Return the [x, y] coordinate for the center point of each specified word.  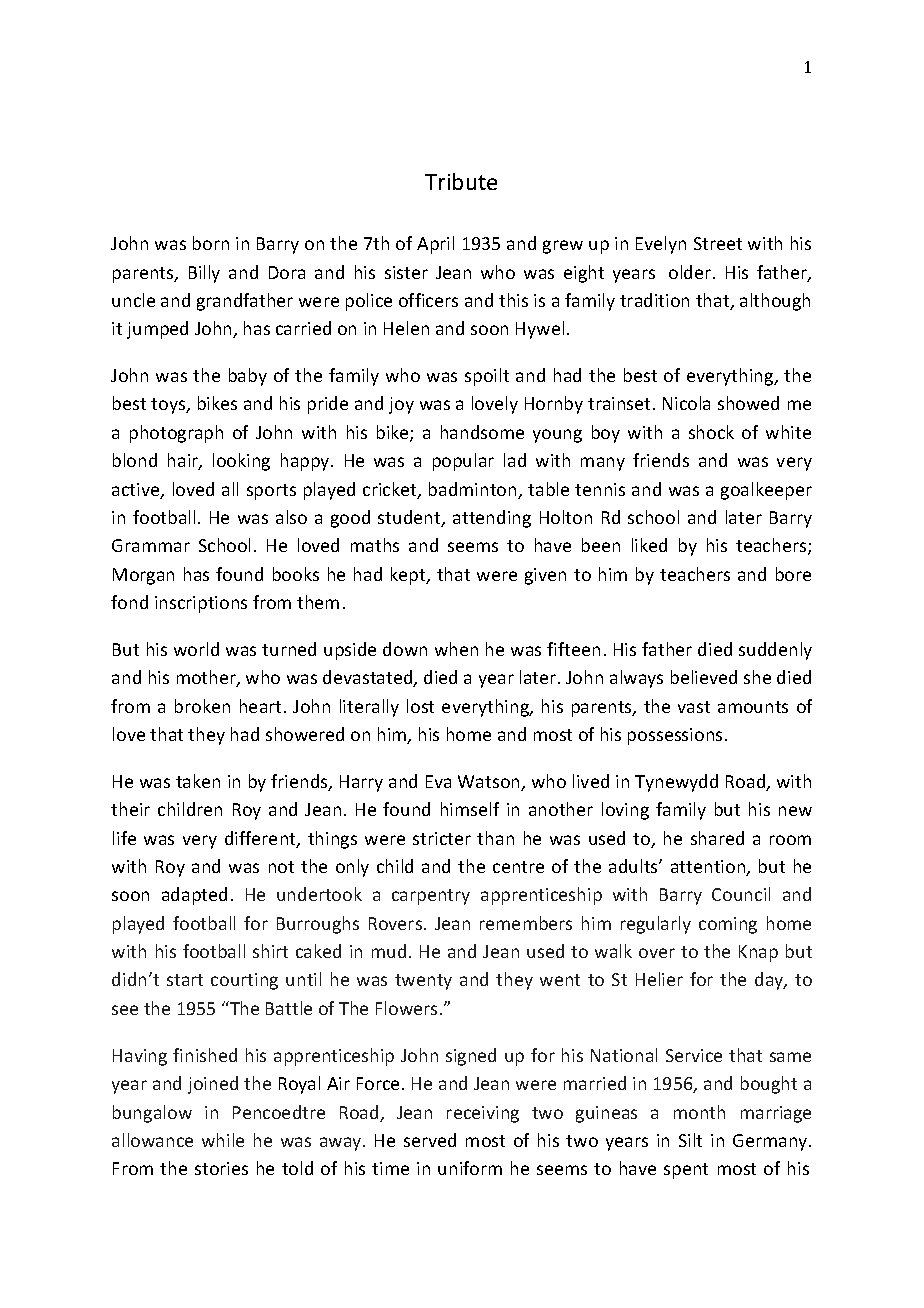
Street [718, 243]
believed [704, 677]
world [196, 649]
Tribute [461, 181]
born [211, 243]
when [456, 649]
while [223, 1140]
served [430, 1140]
